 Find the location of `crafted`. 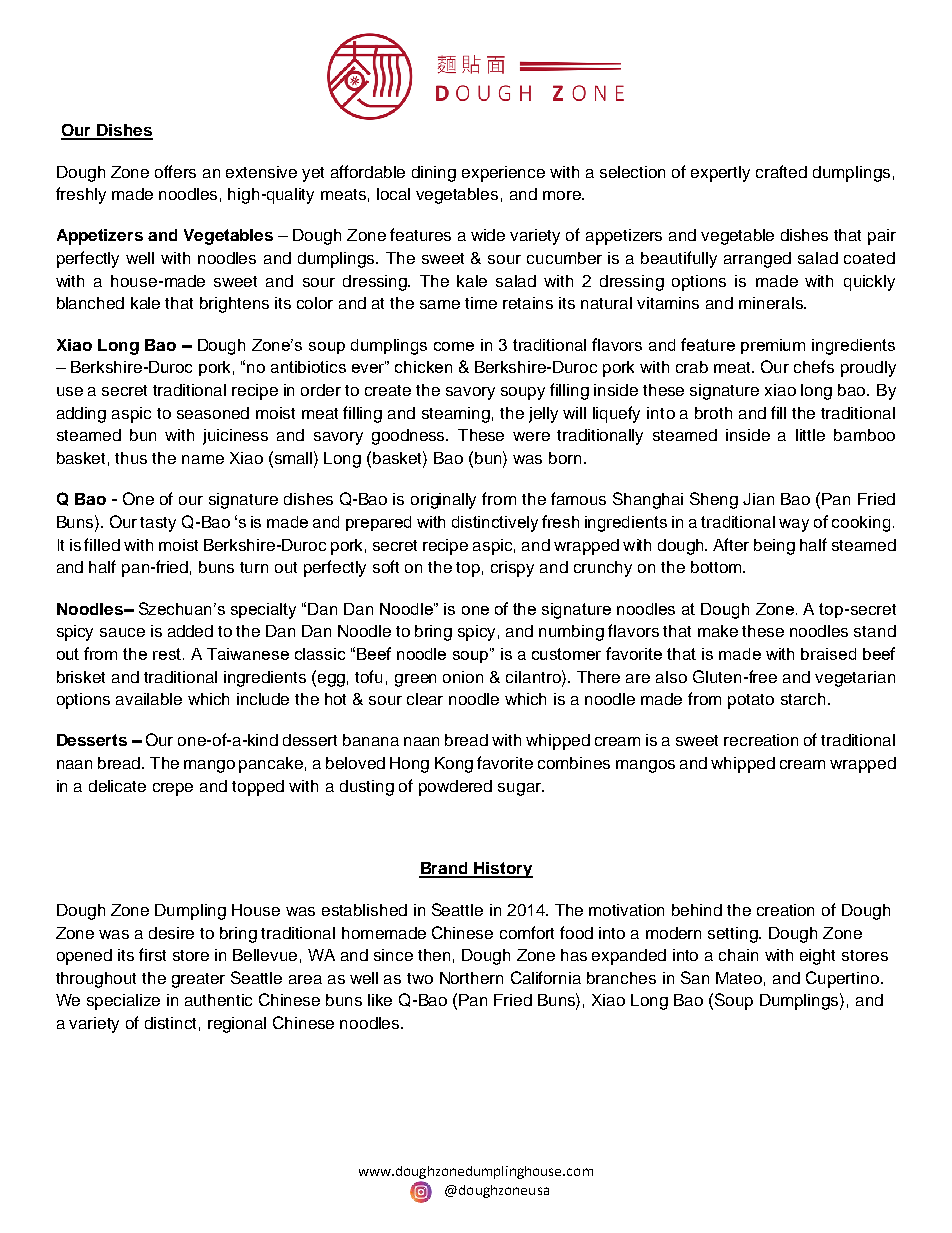

crafted is located at coordinates (781, 171).
